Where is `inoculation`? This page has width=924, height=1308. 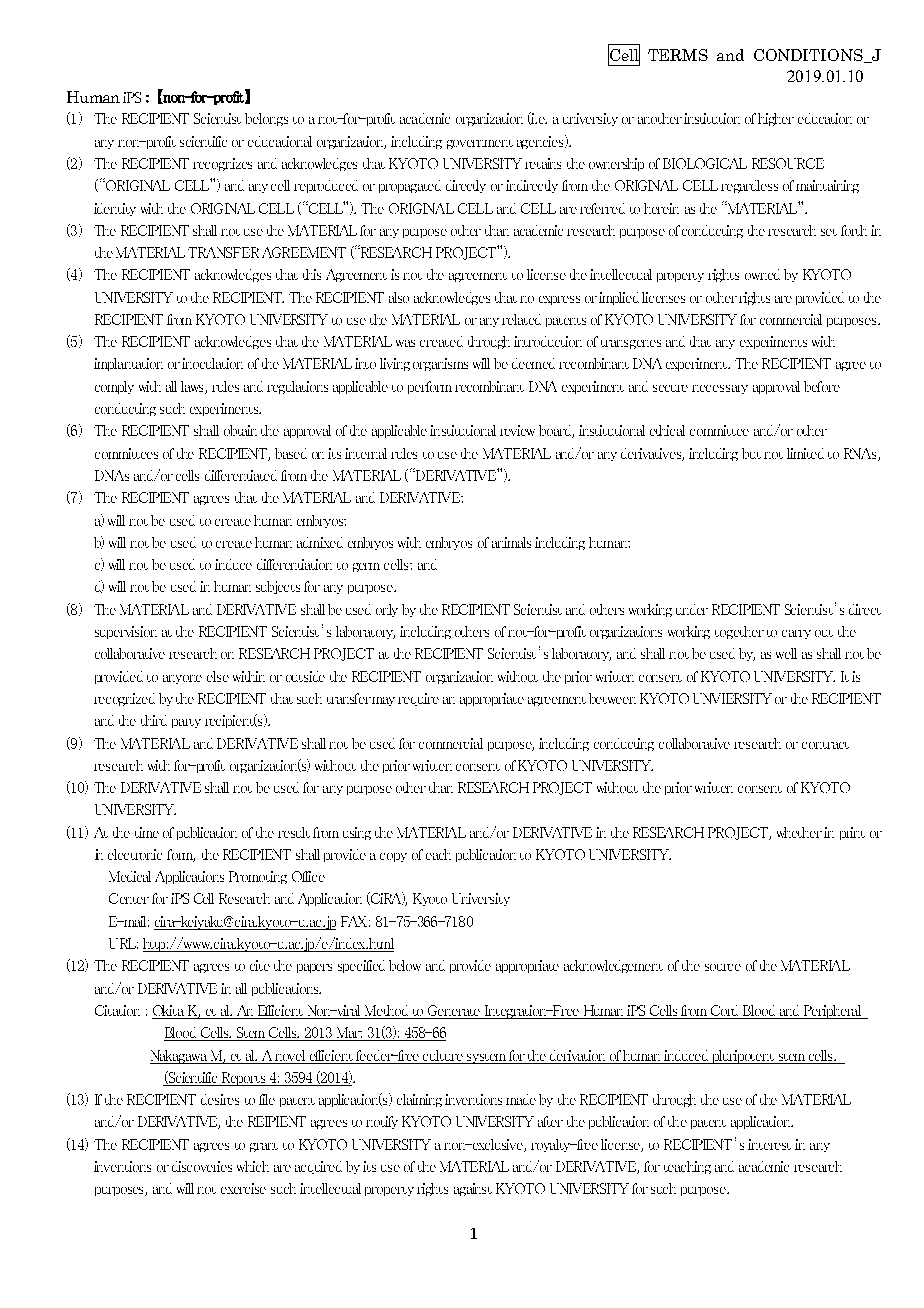
inoculation is located at coordinates (212, 363).
